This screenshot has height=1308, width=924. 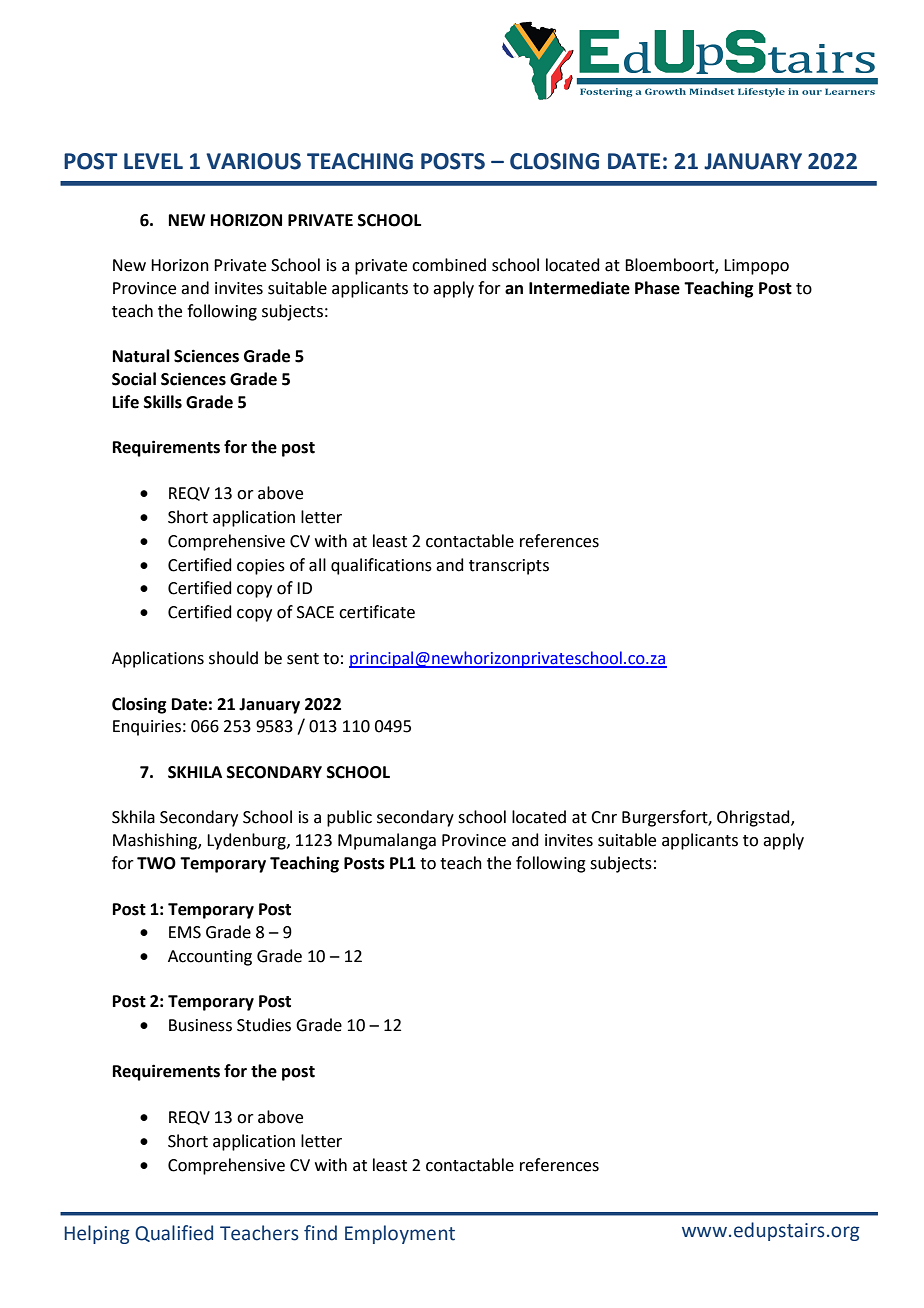 I want to click on Qualified, so click(x=174, y=1233).
